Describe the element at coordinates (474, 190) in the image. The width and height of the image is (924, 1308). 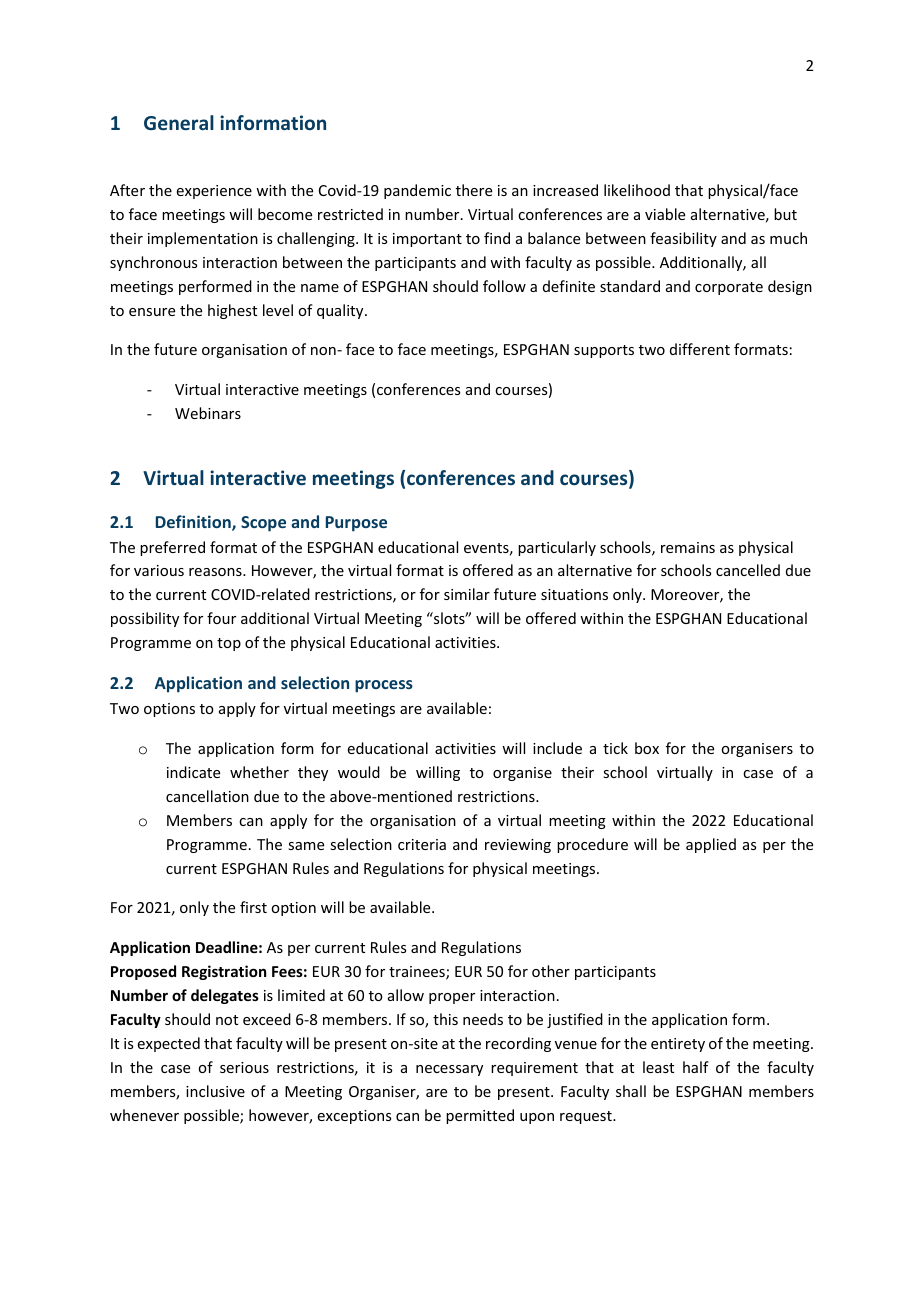
I see `there` at that location.
